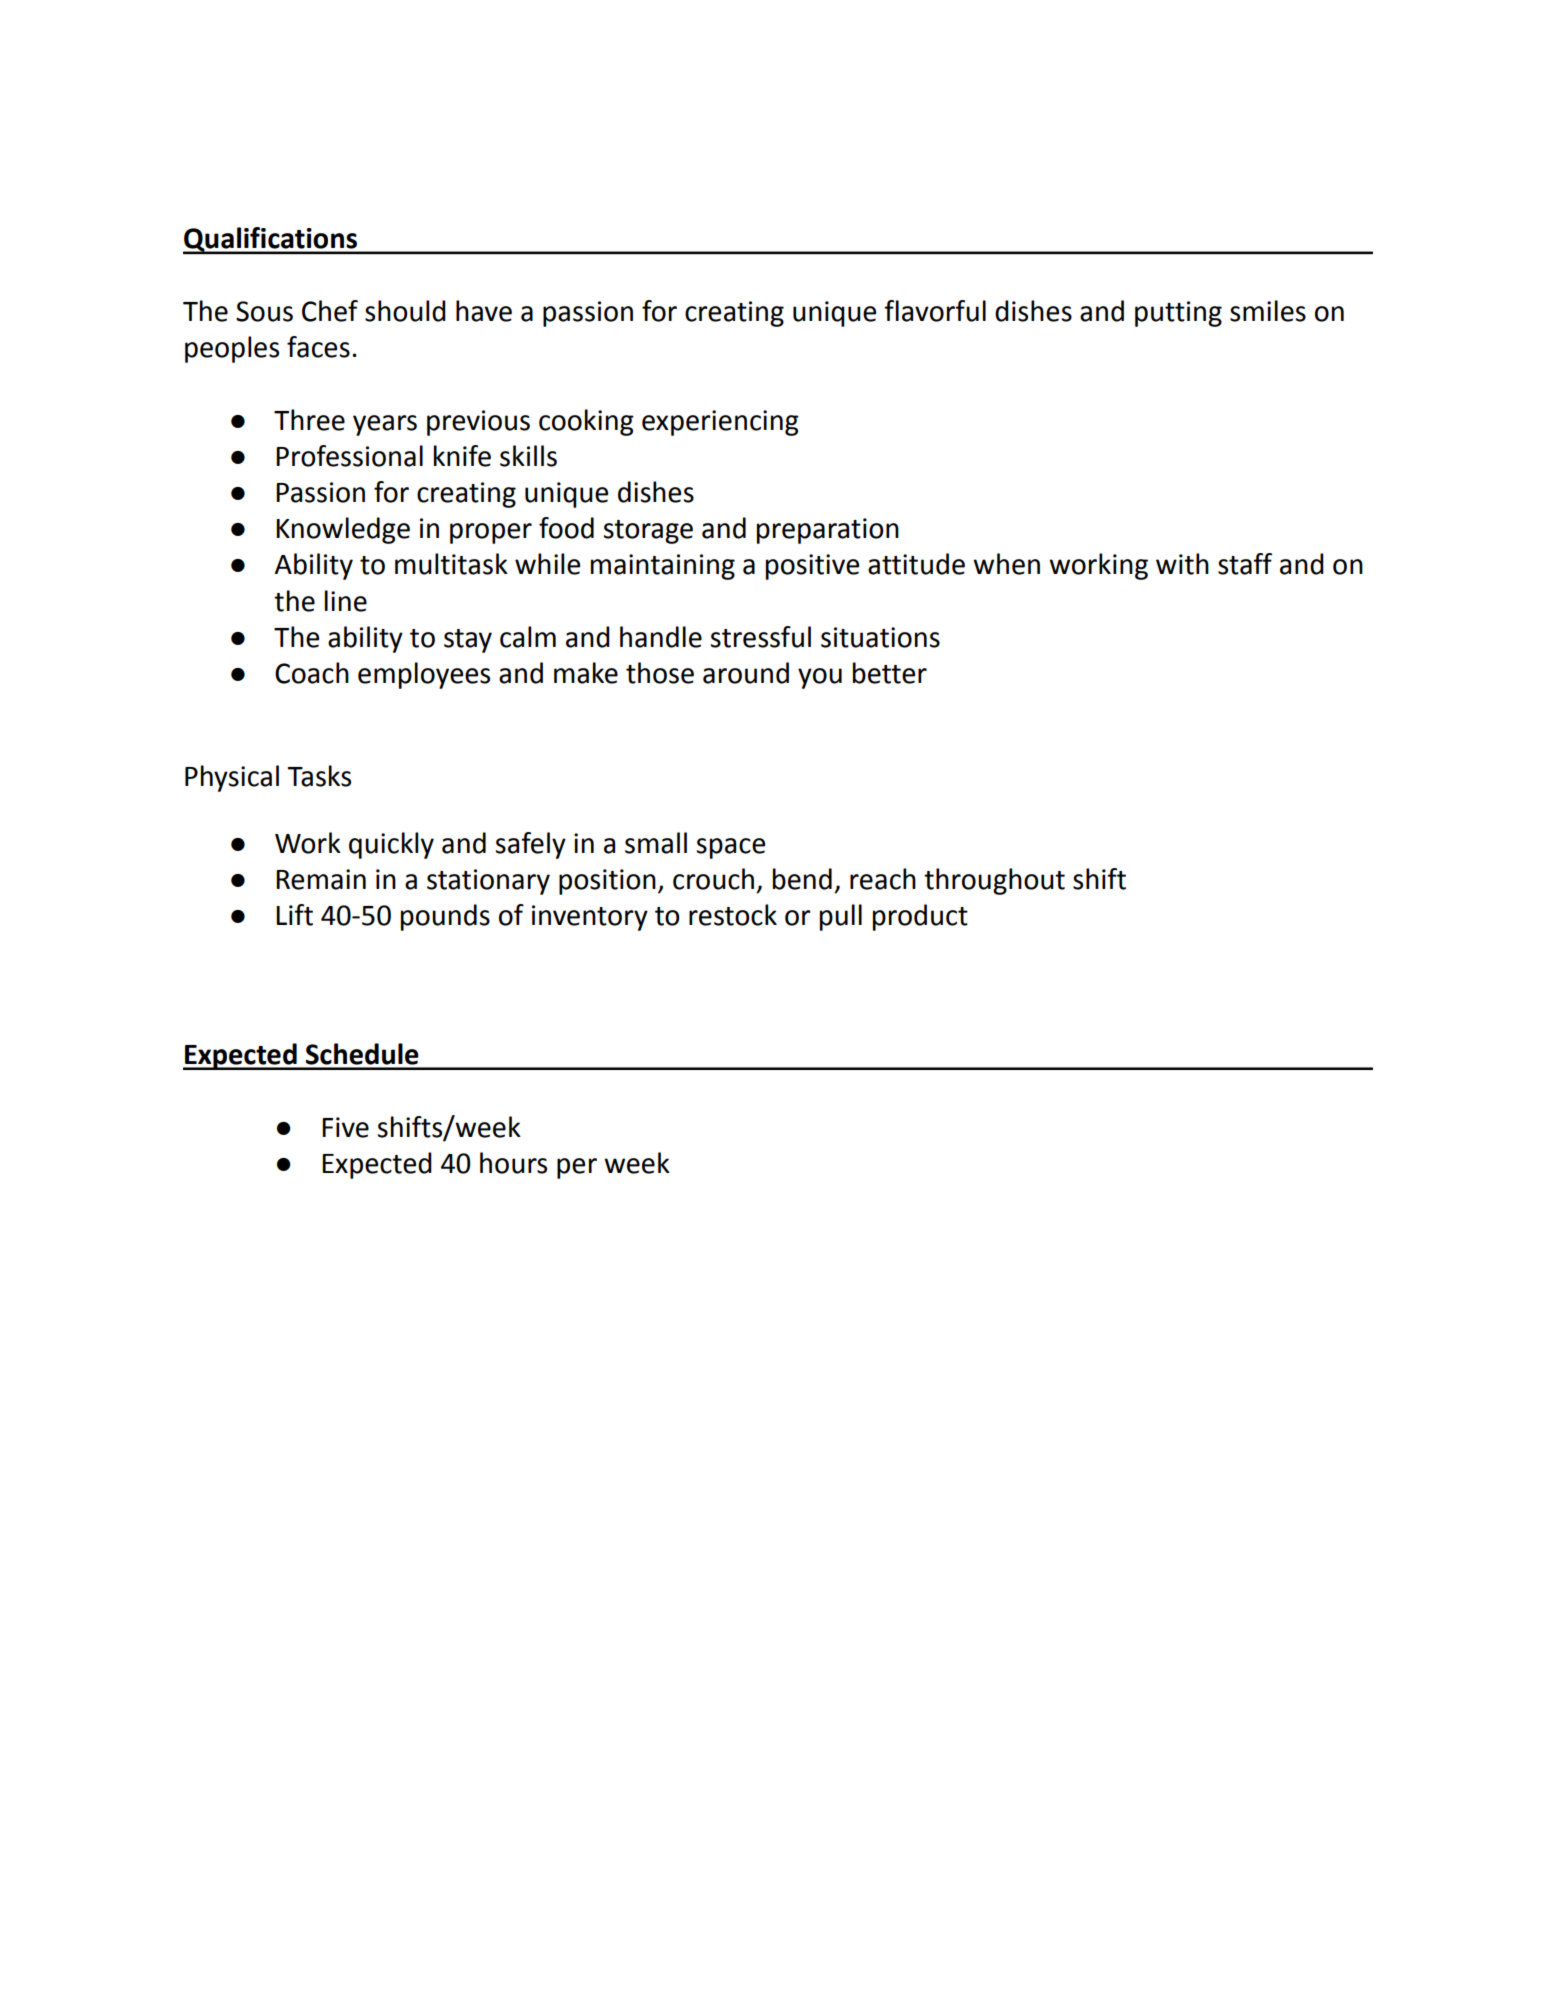 This image has width=1556, height=2013. What do you see at coordinates (994, 881) in the image?
I see `throughout` at bounding box center [994, 881].
